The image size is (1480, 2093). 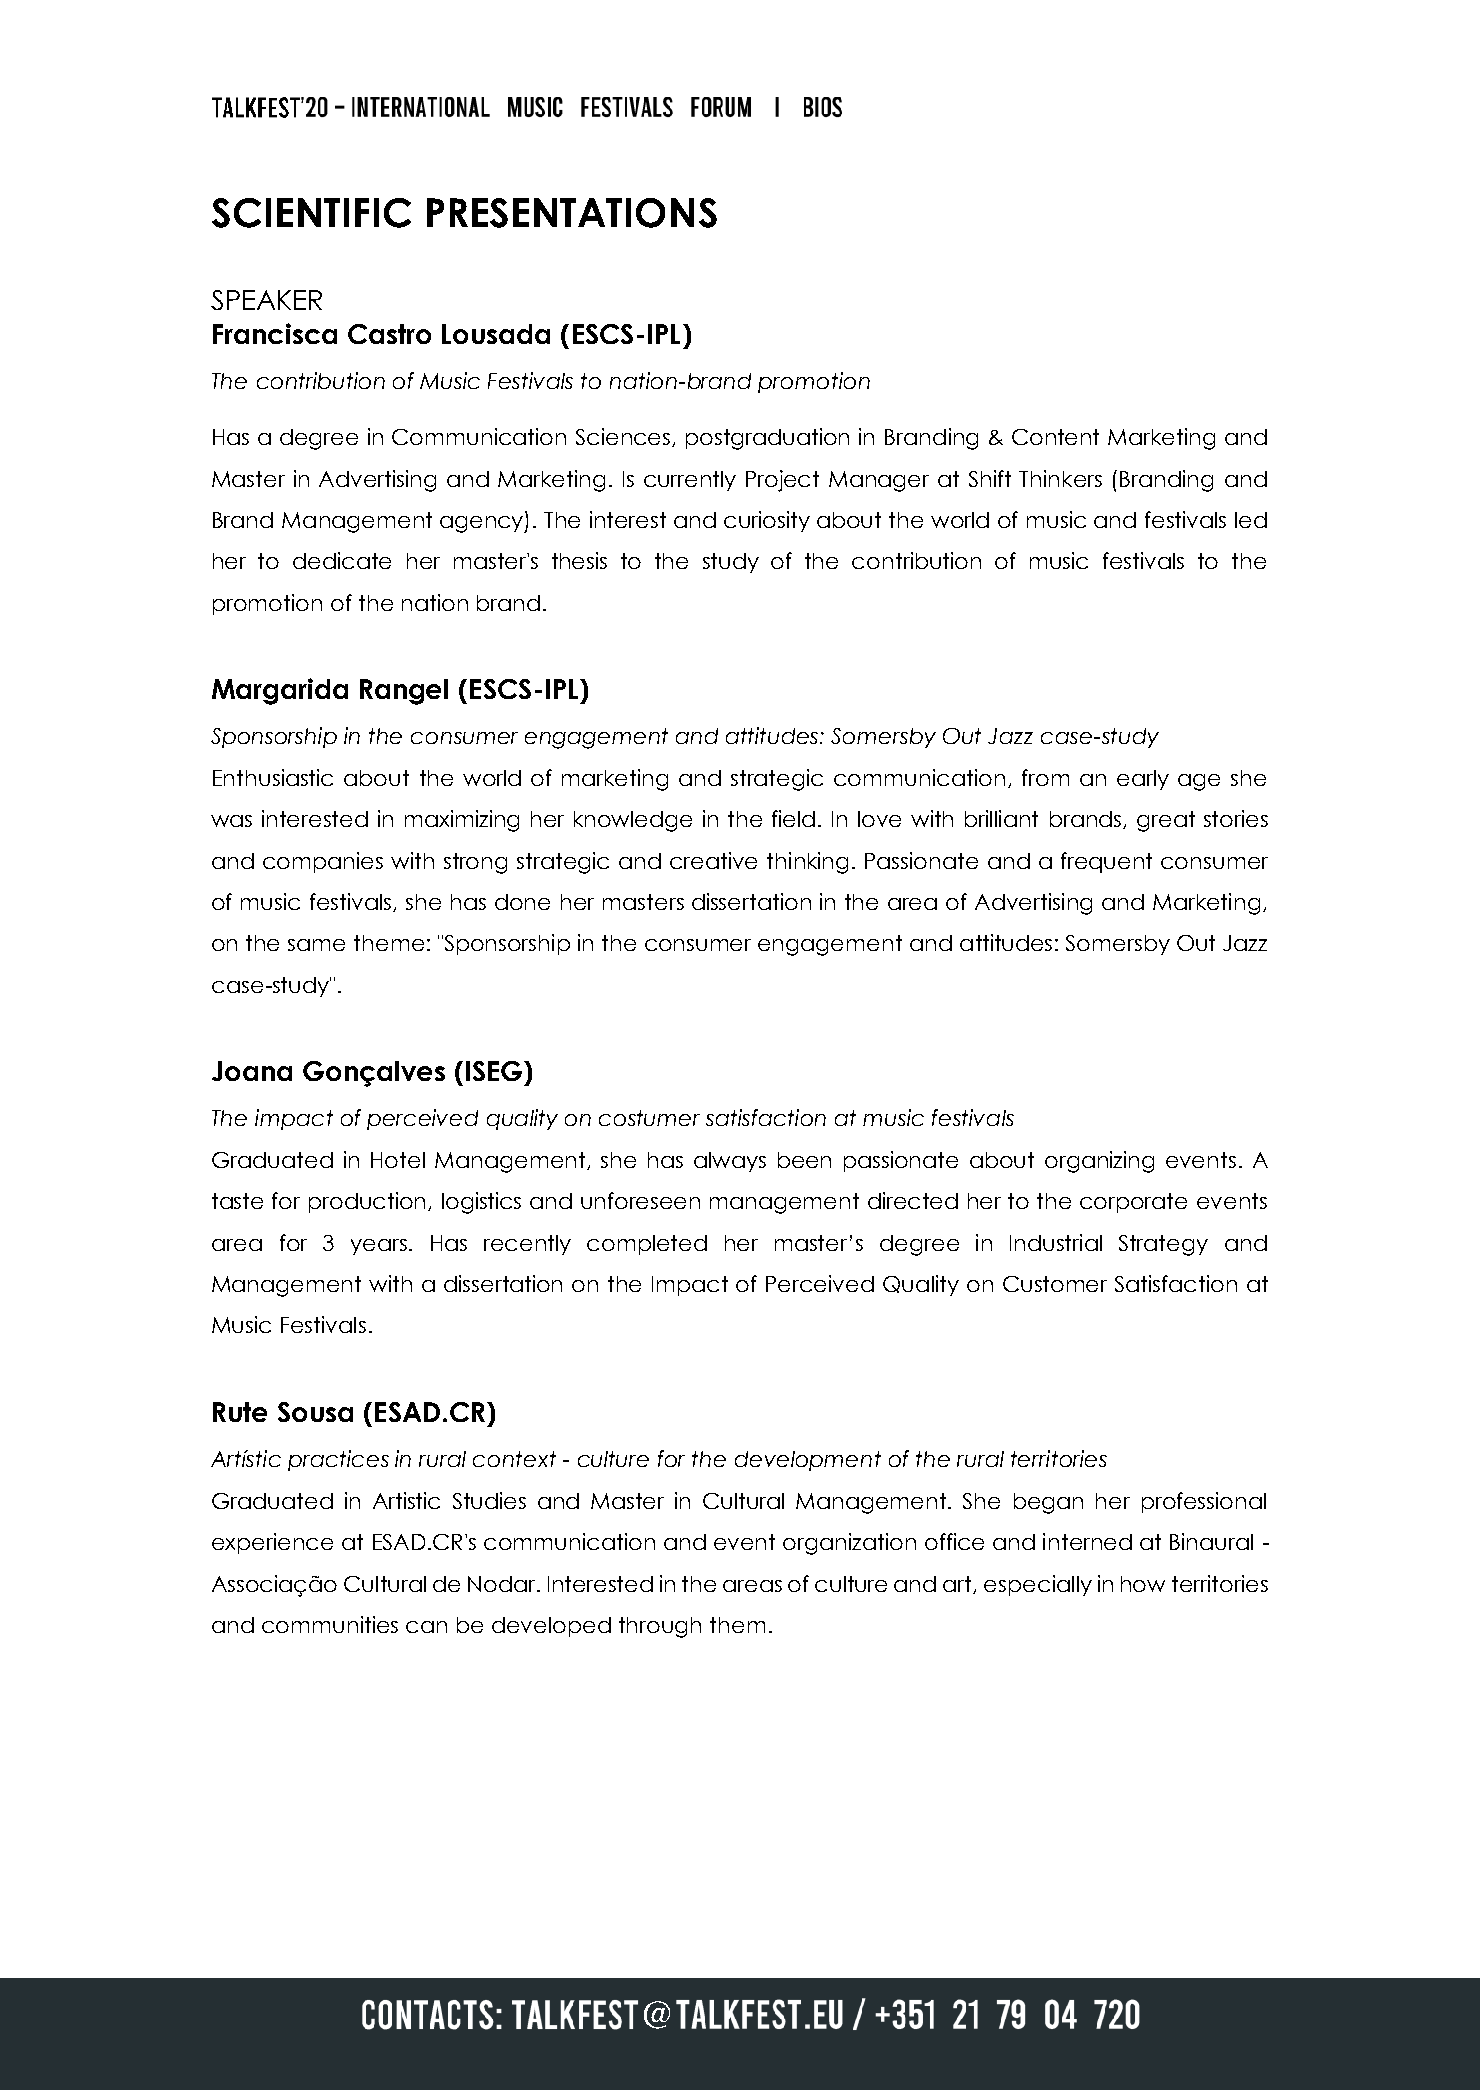 What do you see at coordinates (330, 1624) in the image?
I see `communities` at bounding box center [330, 1624].
